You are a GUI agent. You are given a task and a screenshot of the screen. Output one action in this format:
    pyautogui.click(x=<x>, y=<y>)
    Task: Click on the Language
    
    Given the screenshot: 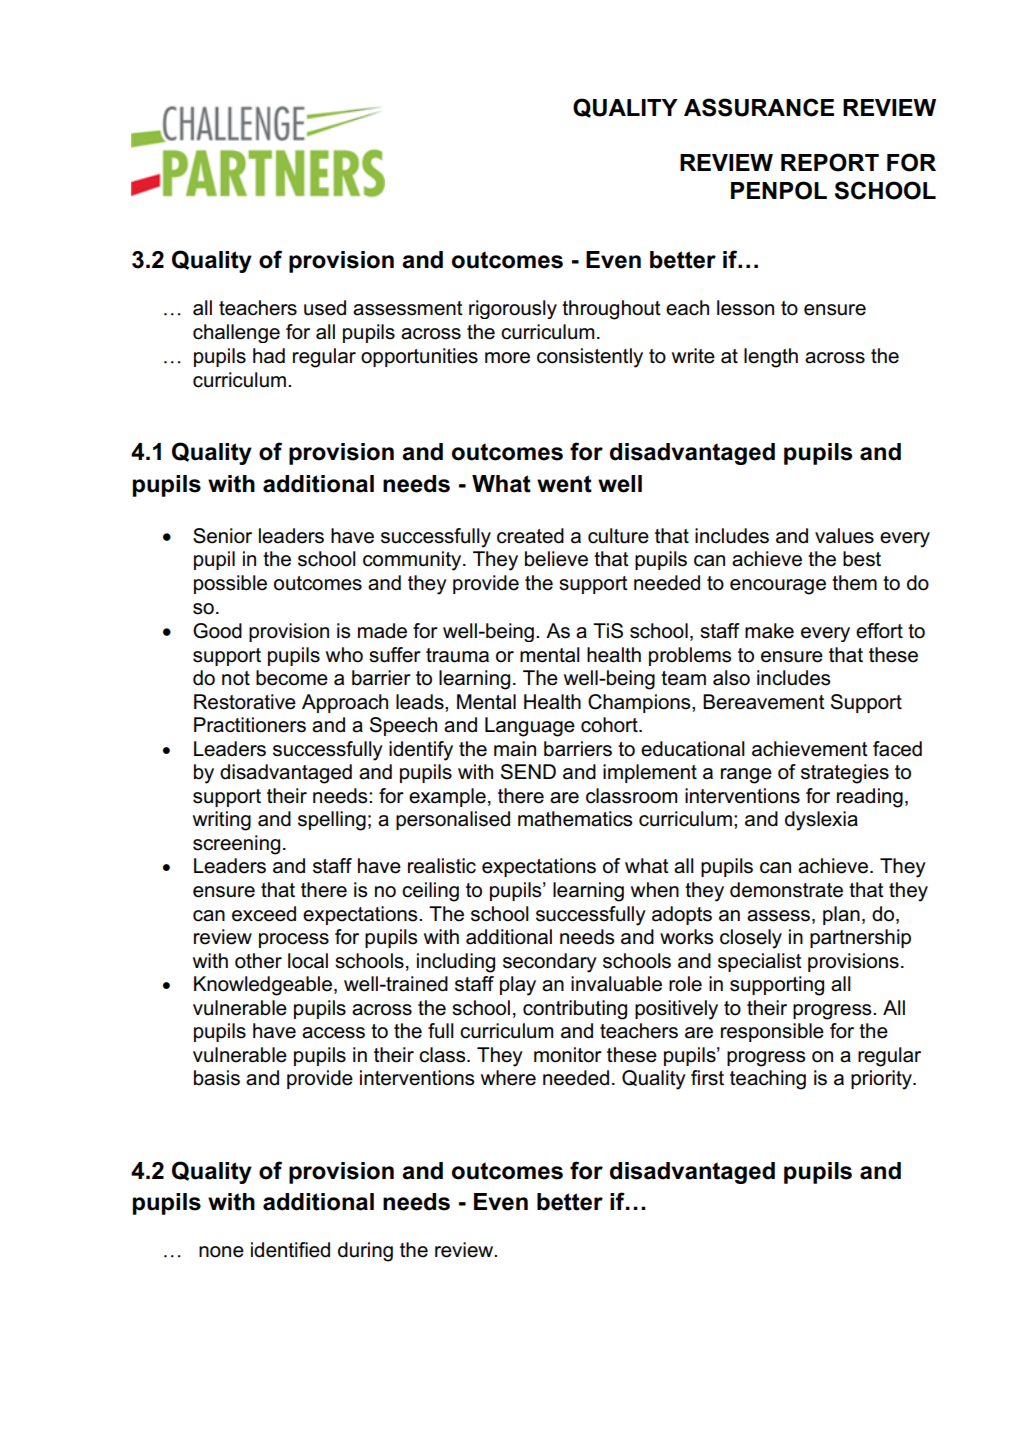 What is the action you would take?
    pyautogui.click(x=530, y=727)
